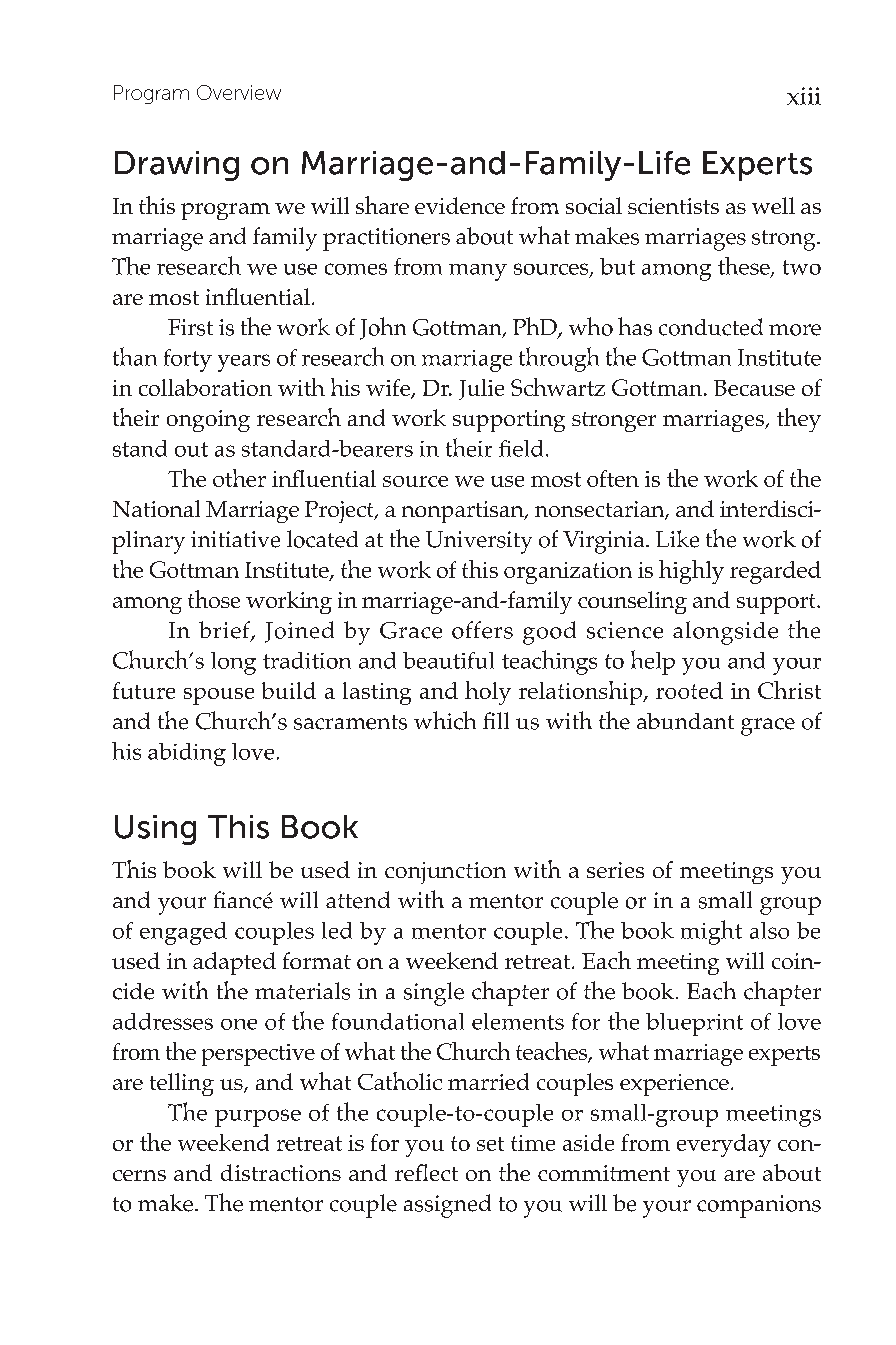 This screenshot has height=1345, width=896. What do you see at coordinates (205, 387) in the screenshot?
I see `collaboration` at bounding box center [205, 387].
